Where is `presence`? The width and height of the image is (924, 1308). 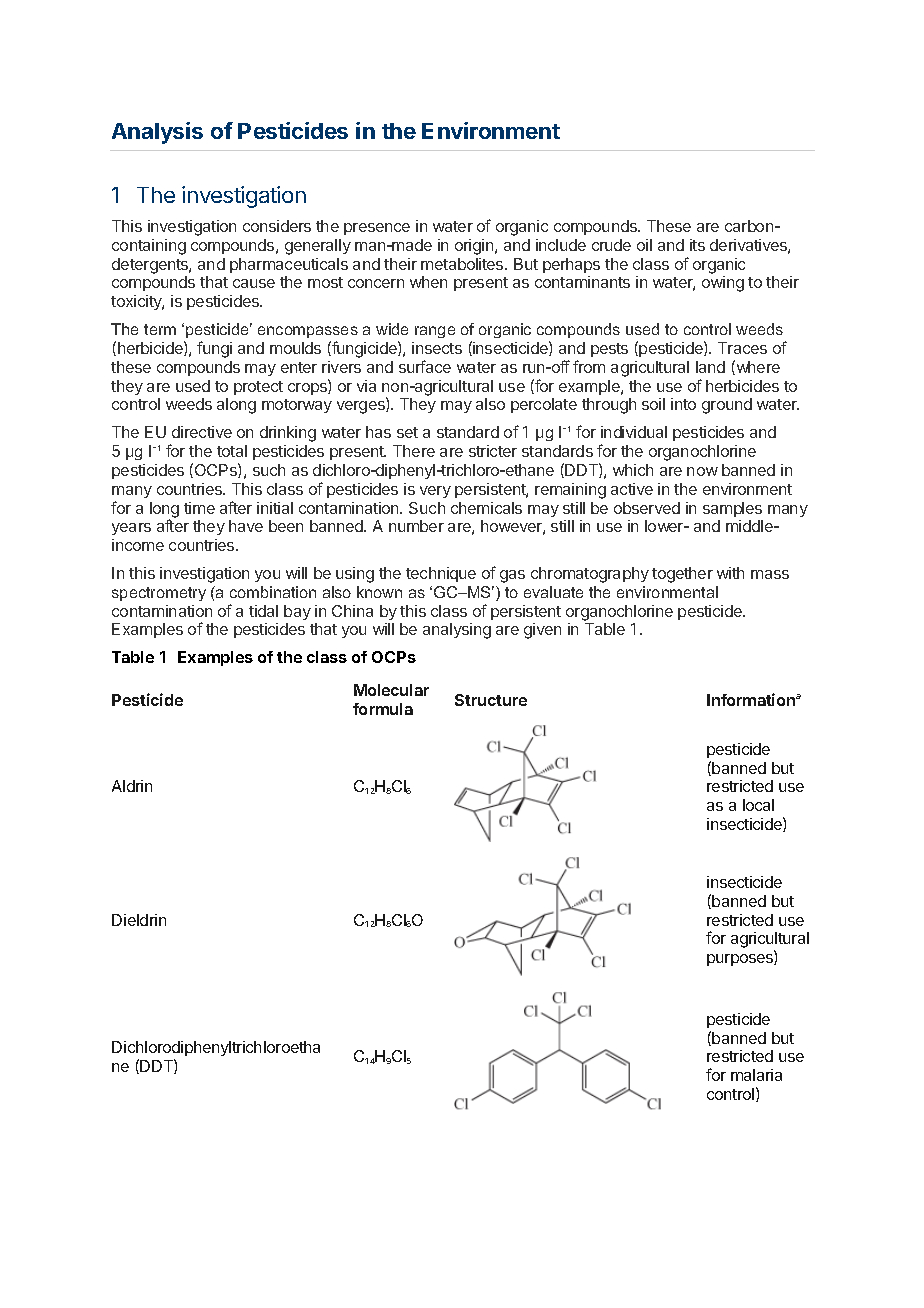
presence is located at coordinates (377, 229).
